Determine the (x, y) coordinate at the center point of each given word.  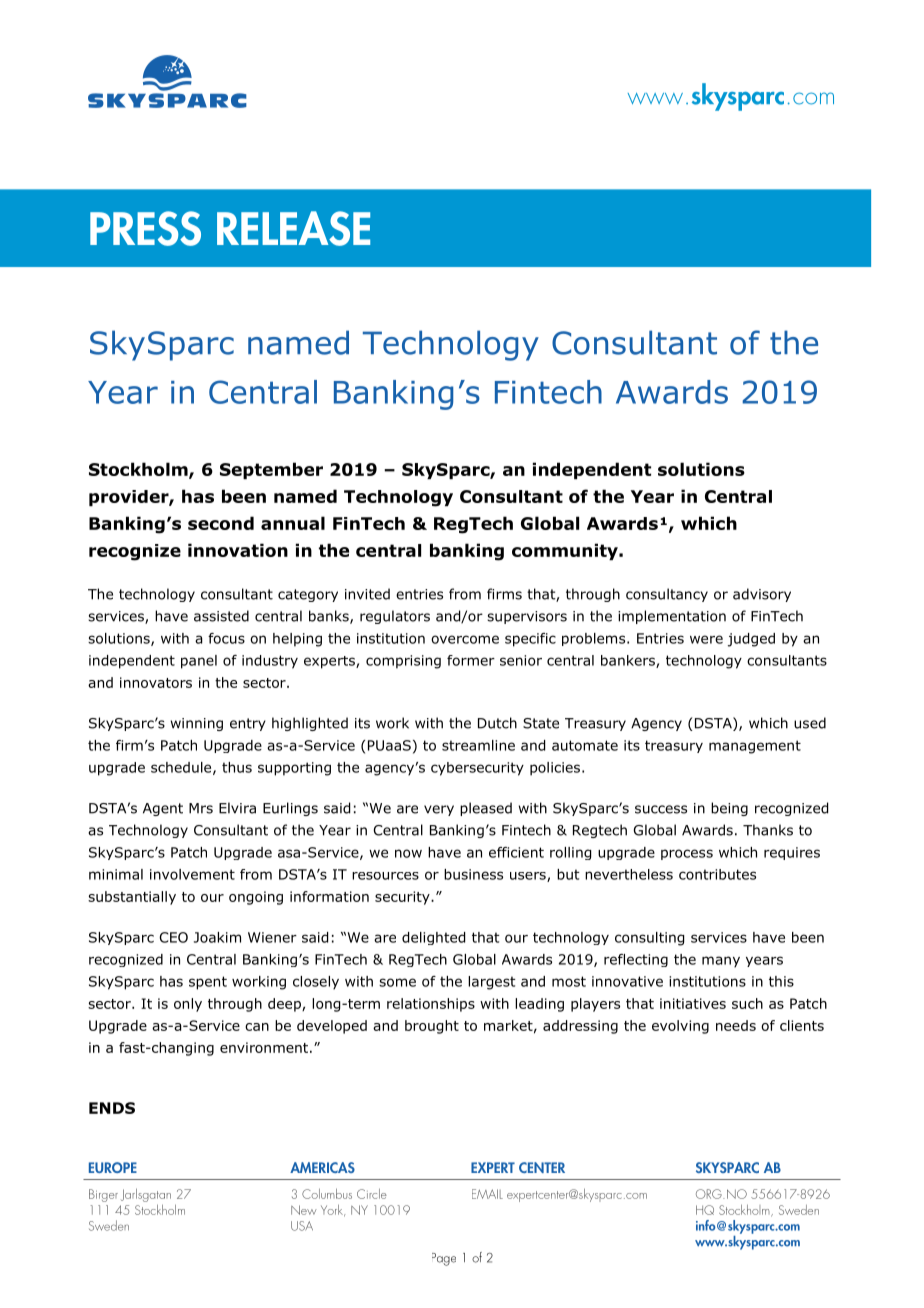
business (473, 874)
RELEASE (293, 228)
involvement (192, 874)
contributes (717, 874)
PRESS (145, 228)
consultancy (667, 595)
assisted (221, 616)
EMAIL (487, 1194)
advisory (762, 595)
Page (444, 1259)
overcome (465, 639)
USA (302, 1226)
